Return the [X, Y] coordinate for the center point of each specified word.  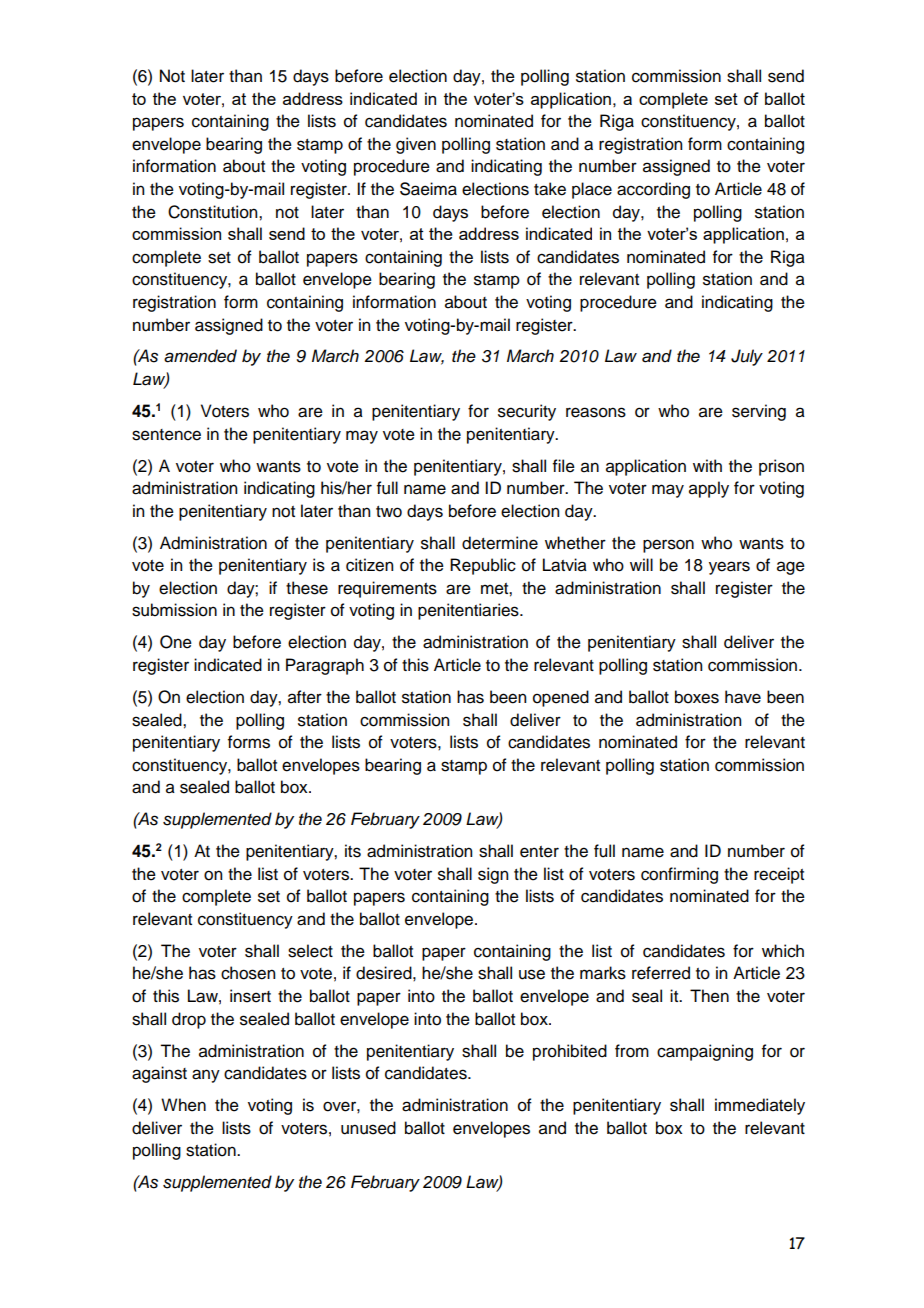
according [653, 190]
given [416, 145]
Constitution [214, 212]
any [206, 1076]
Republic [483, 566]
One [176, 642]
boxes [697, 697]
